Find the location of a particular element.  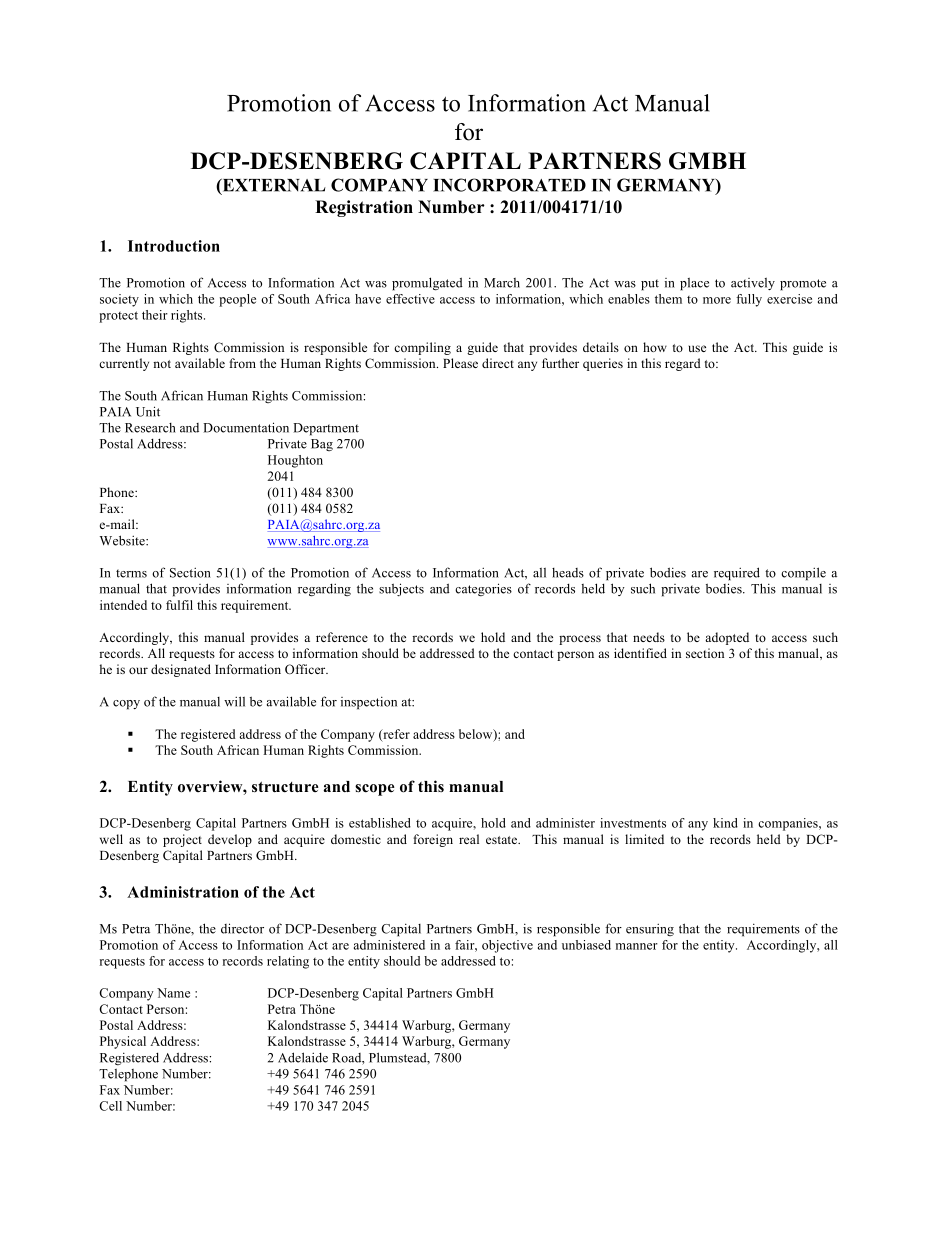

Adelaide is located at coordinates (303, 1057).
